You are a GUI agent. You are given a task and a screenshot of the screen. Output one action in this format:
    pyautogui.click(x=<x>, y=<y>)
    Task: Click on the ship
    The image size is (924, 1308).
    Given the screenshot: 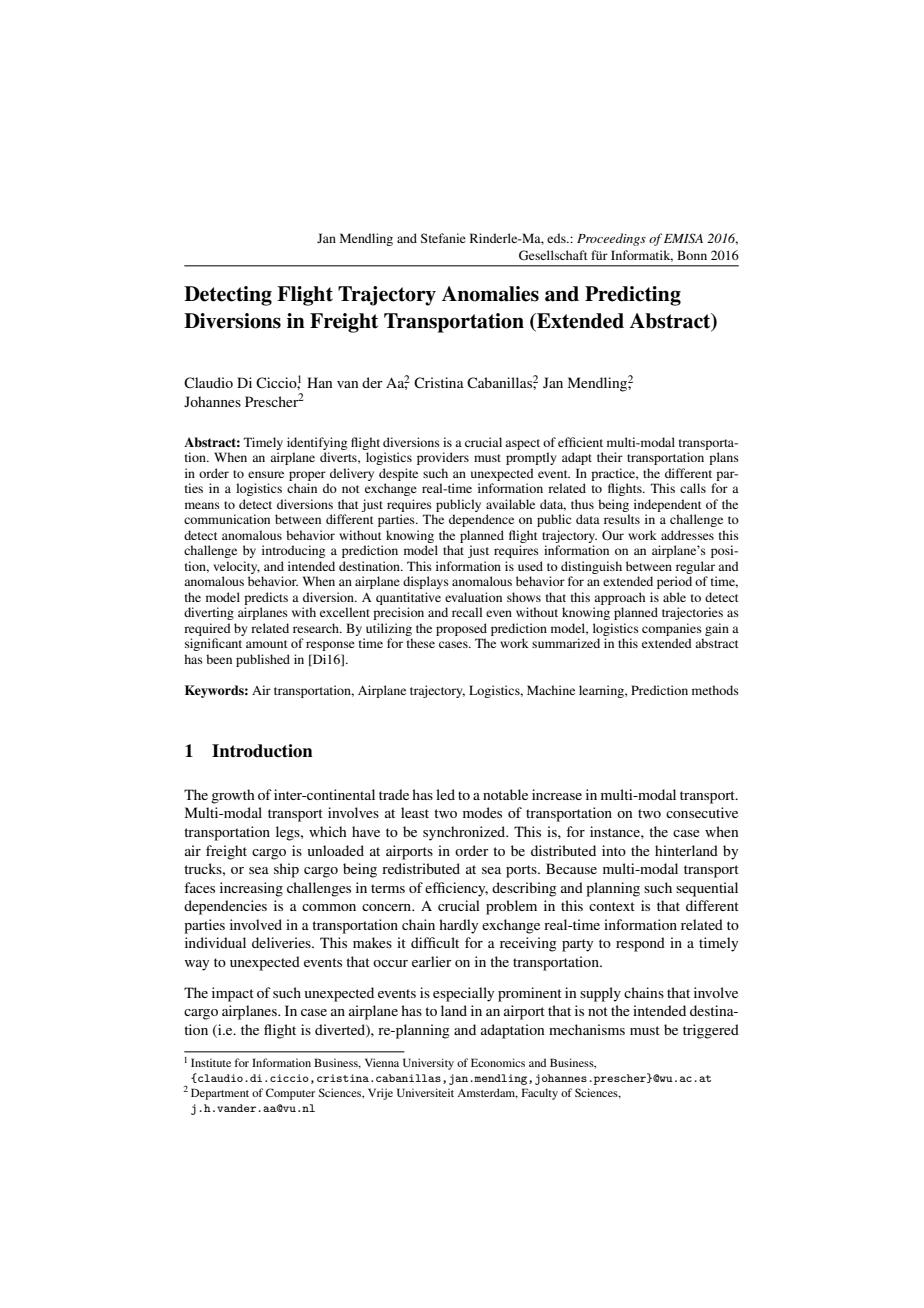 What is the action you would take?
    pyautogui.click(x=286, y=870)
